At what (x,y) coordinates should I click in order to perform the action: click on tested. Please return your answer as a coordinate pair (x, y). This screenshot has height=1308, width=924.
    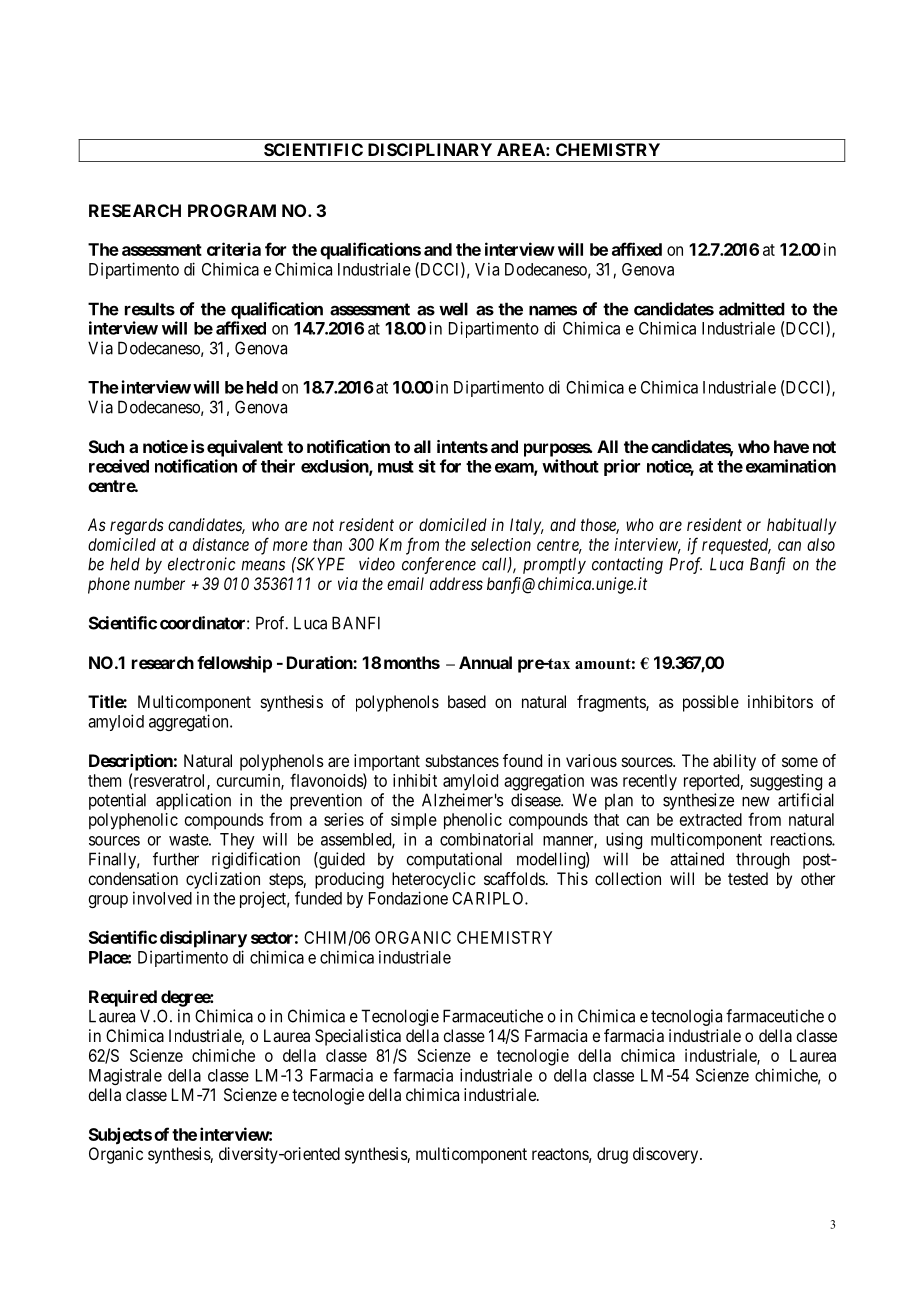
    Looking at the image, I should click on (748, 878).
